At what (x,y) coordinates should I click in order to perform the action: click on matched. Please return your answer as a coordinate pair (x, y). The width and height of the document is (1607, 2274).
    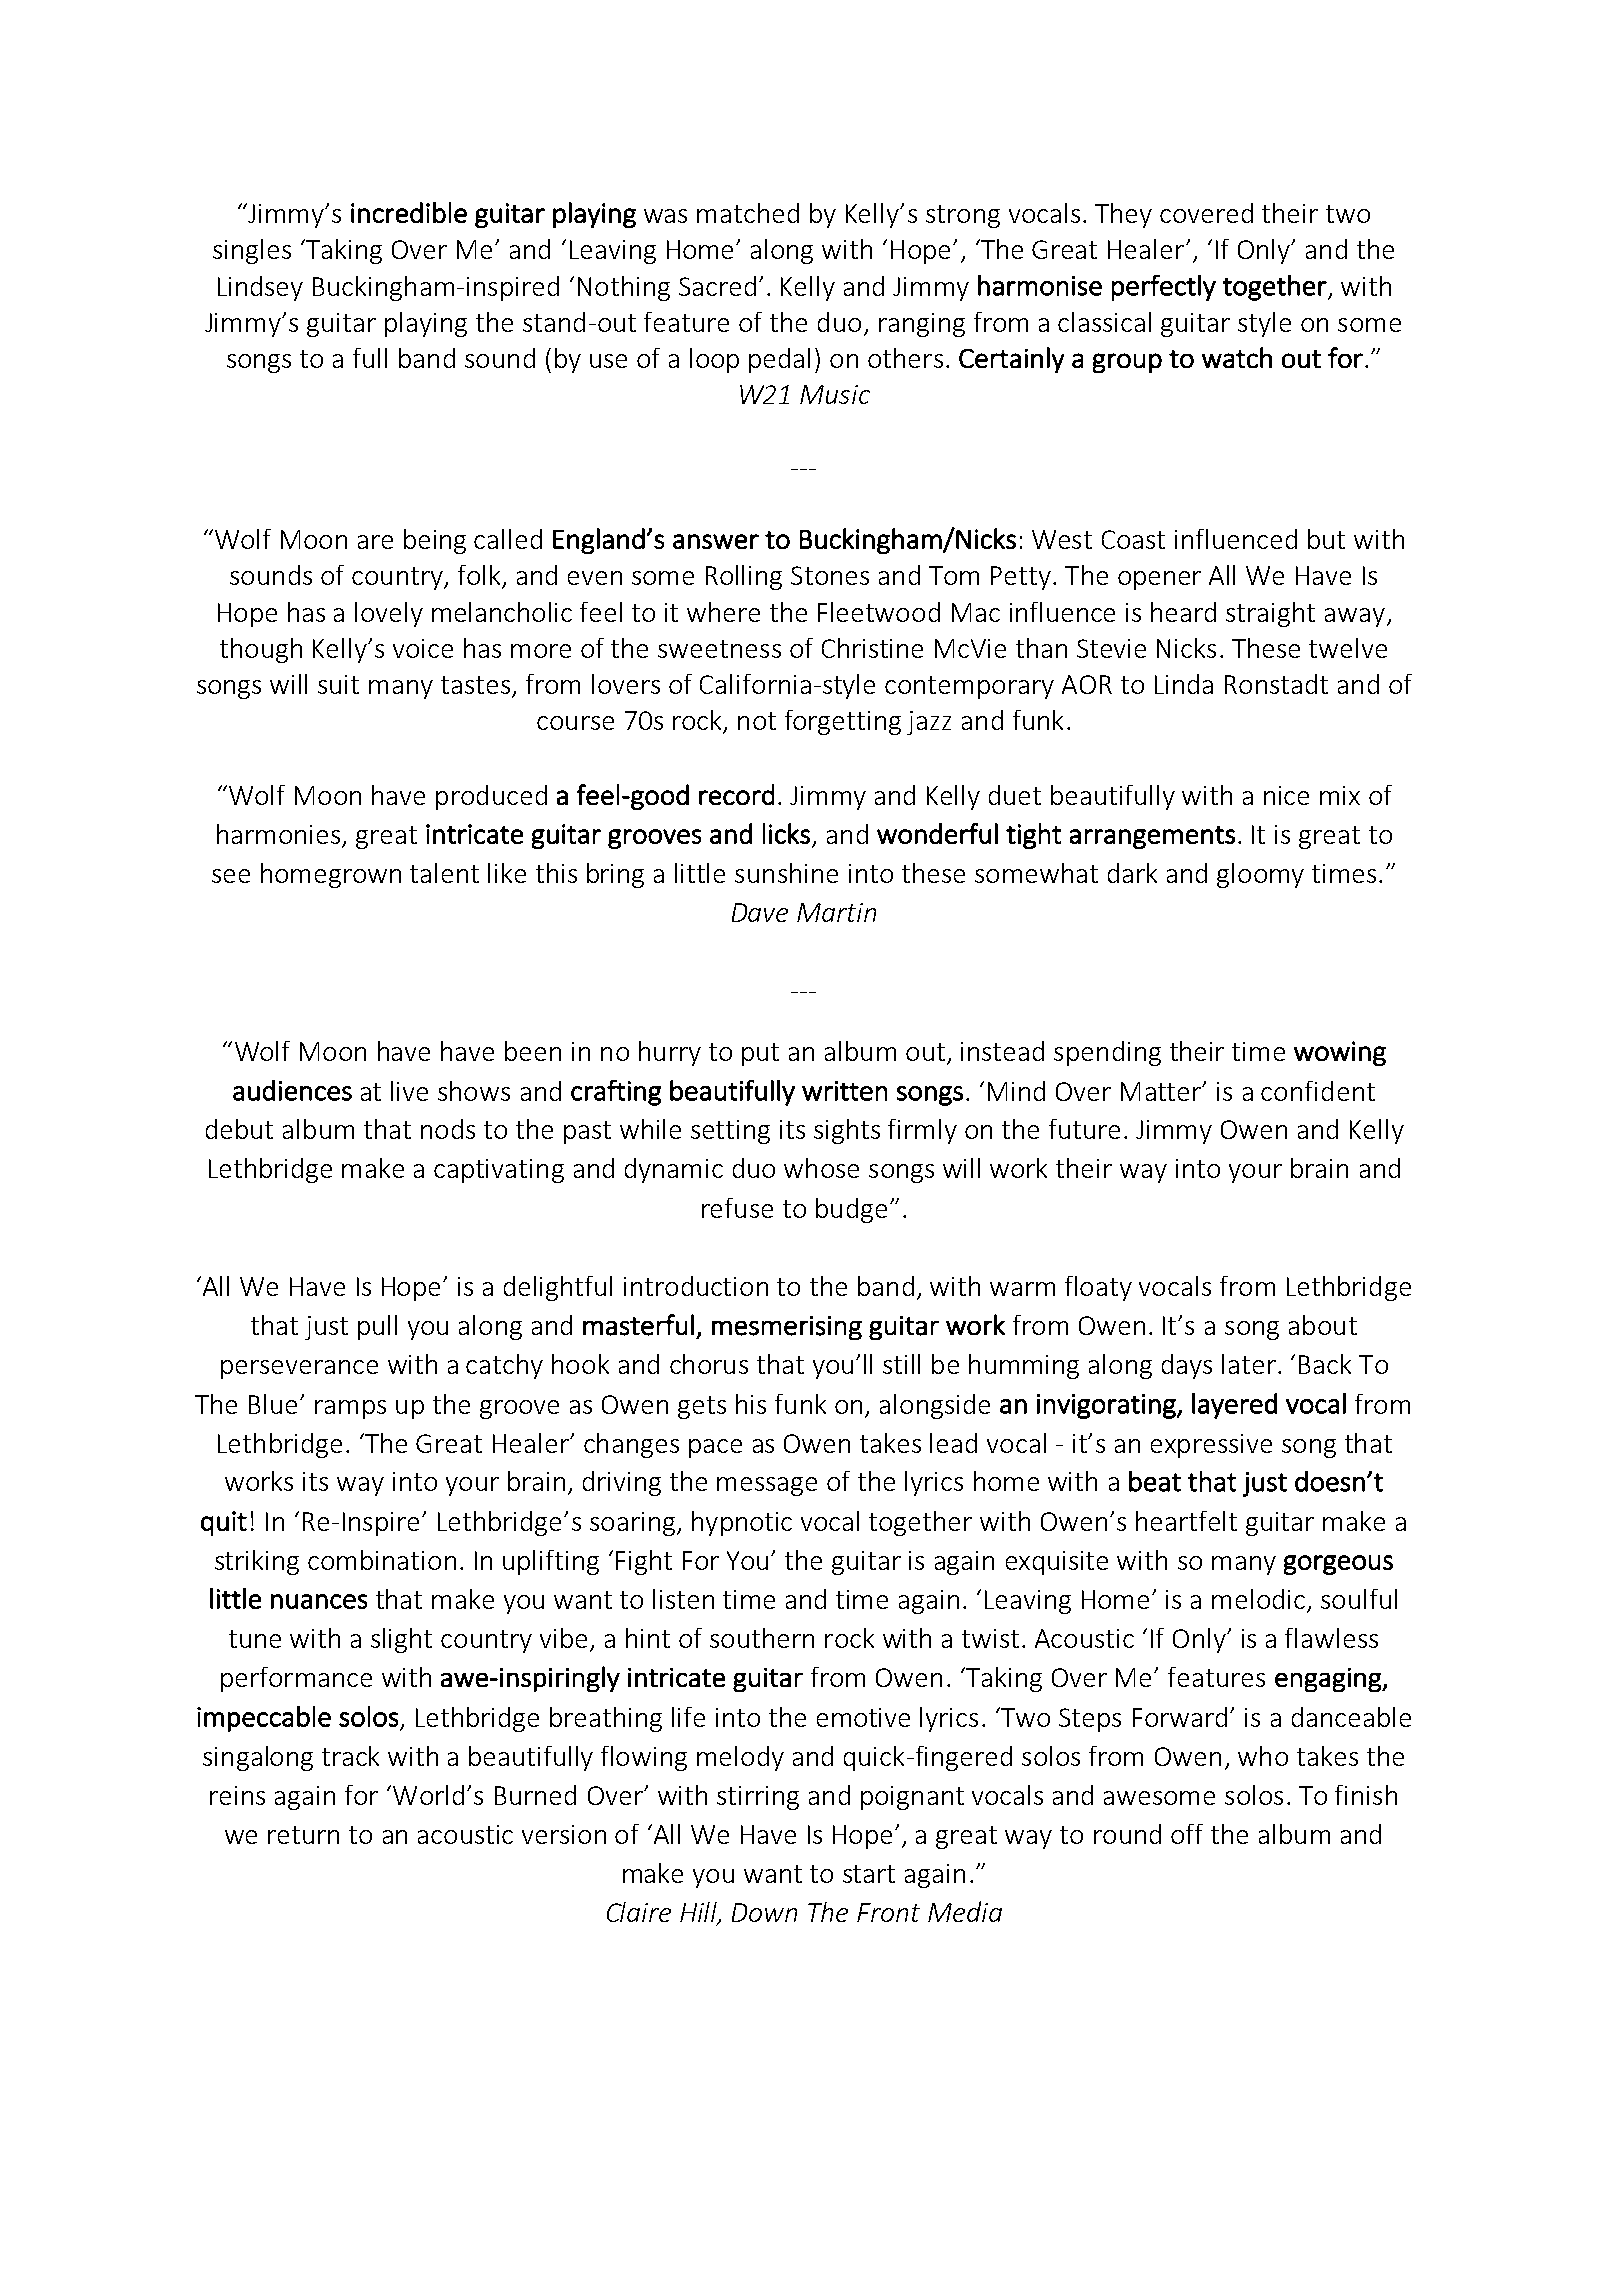
    Looking at the image, I should click on (748, 213).
